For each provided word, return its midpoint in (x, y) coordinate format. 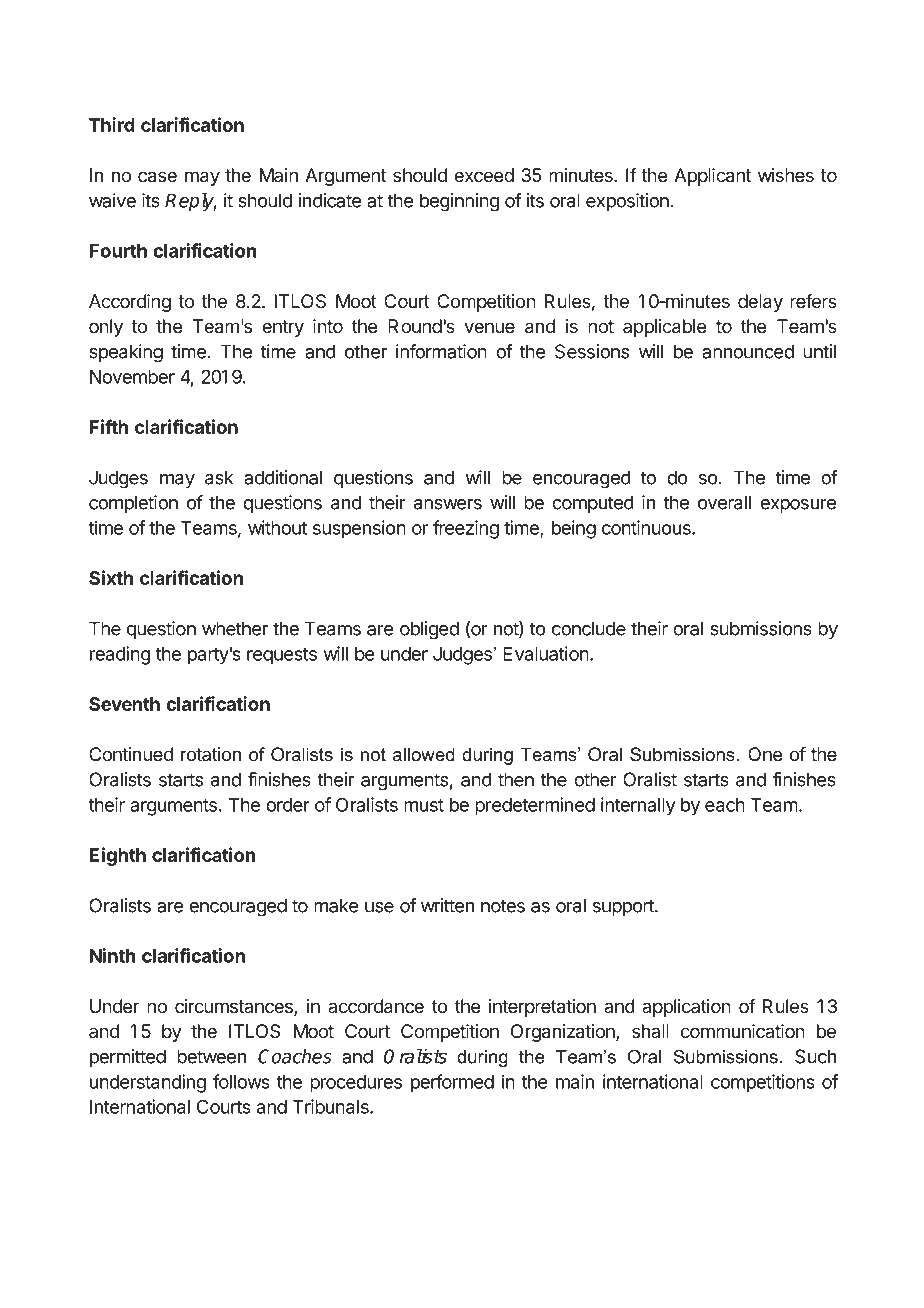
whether (235, 628)
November (132, 377)
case (157, 177)
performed (452, 1083)
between (211, 1056)
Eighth (117, 856)
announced (748, 351)
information (441, 351)
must (424, 805)
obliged (429, 630)
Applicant (712, 177)
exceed (484, 175)
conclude (589, 628)
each (725, 805)
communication (743, 1031)
